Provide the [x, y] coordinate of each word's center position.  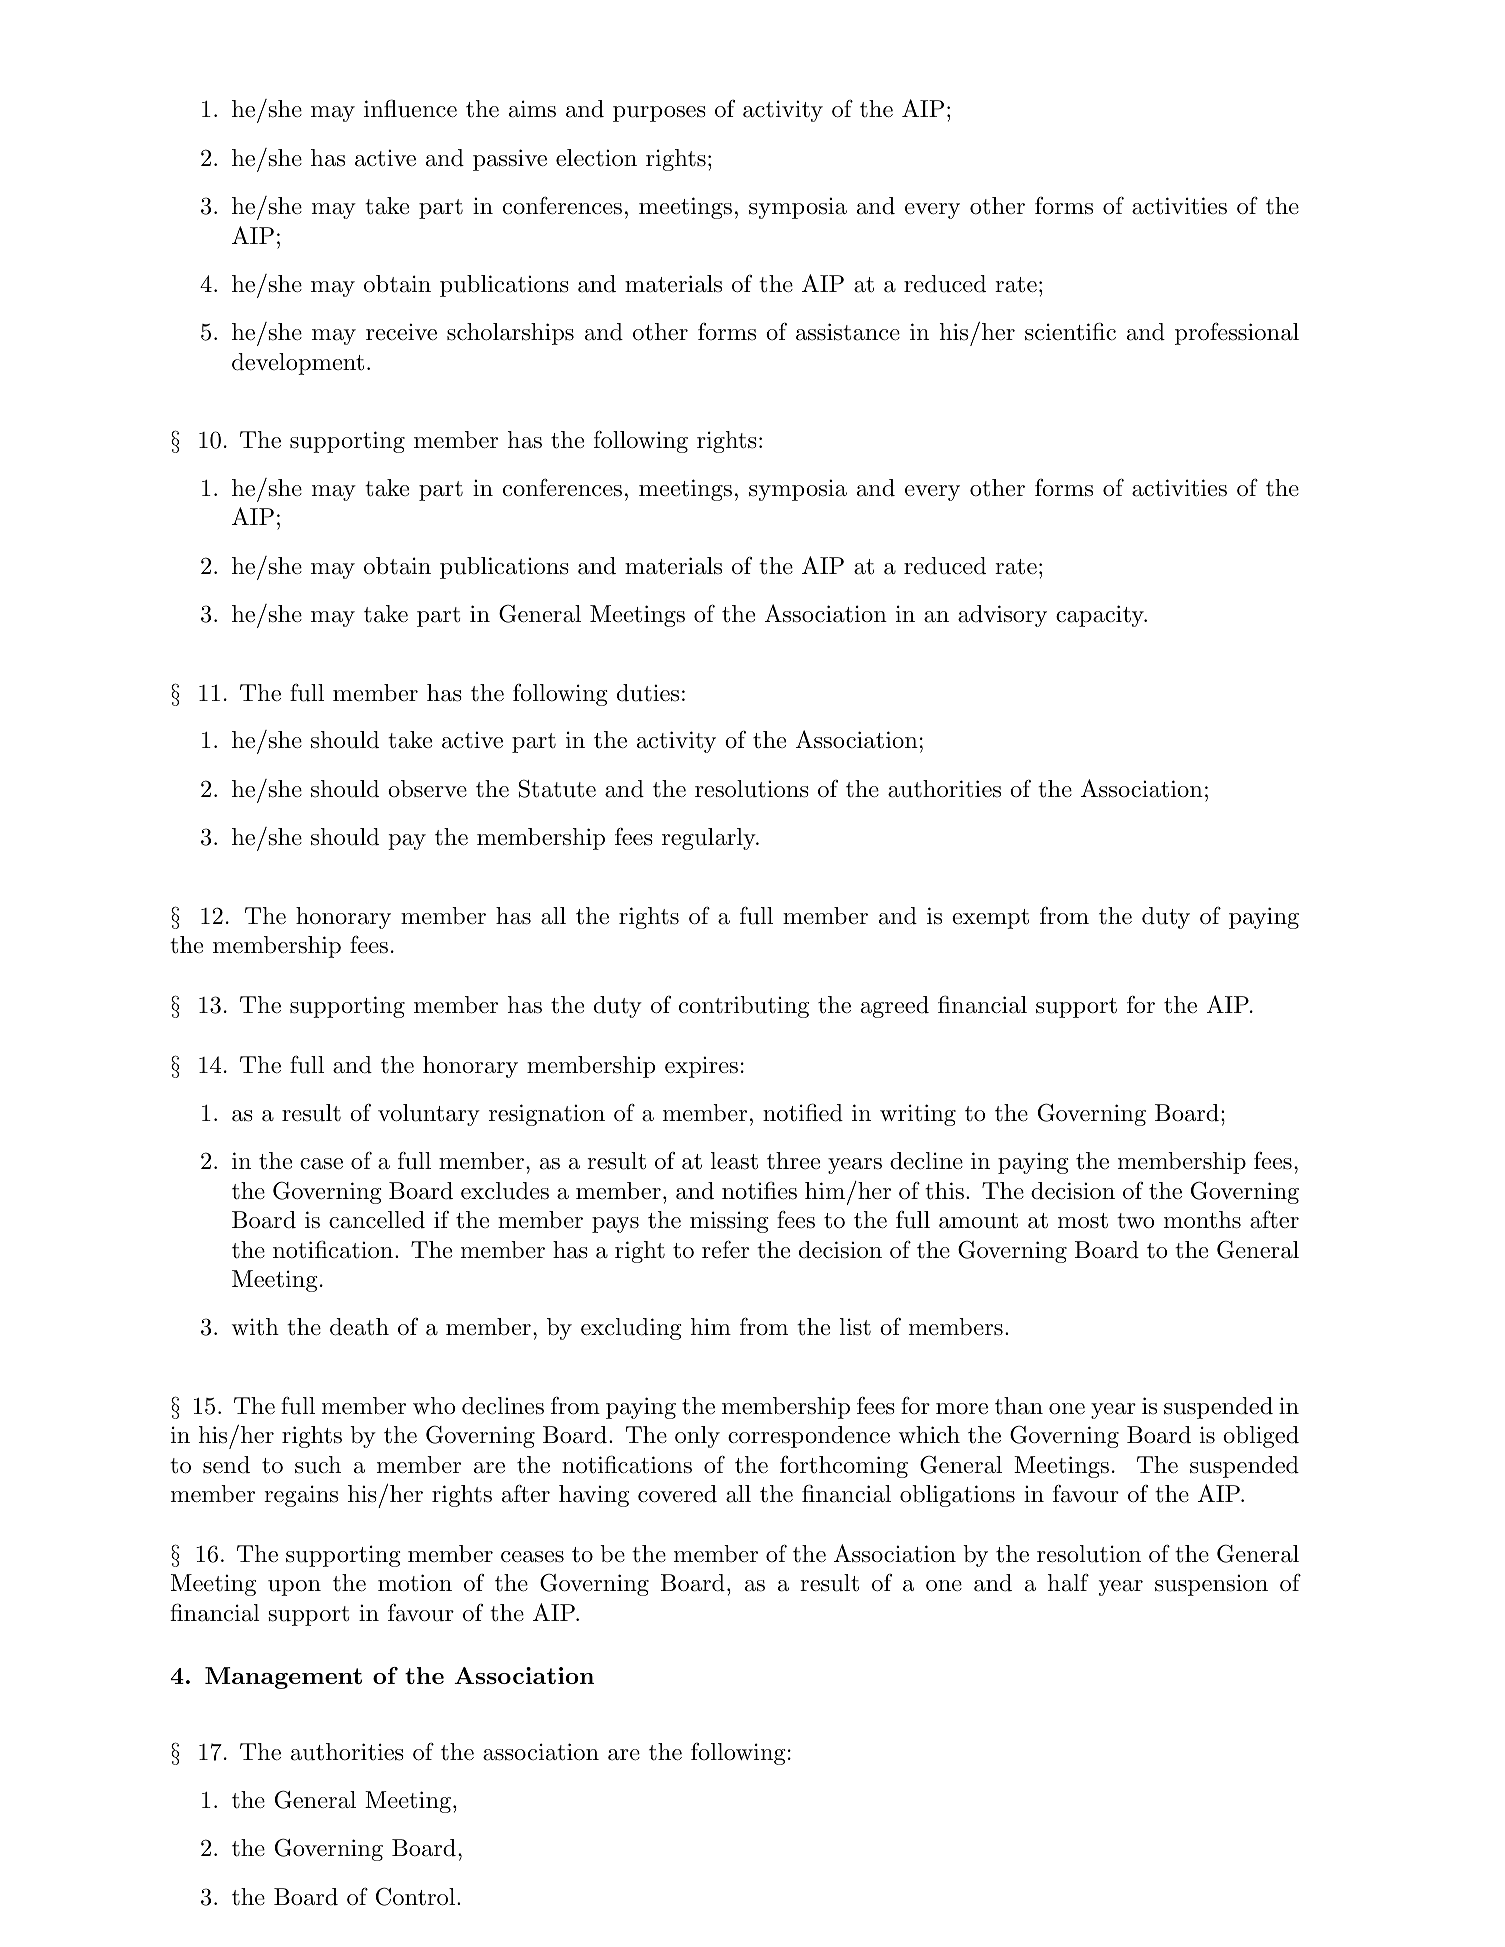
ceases [532, 1557]
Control [415, 1896]
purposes [659, 114]
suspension [1211, 1585]
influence [410, 108]
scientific [1070, 331]
